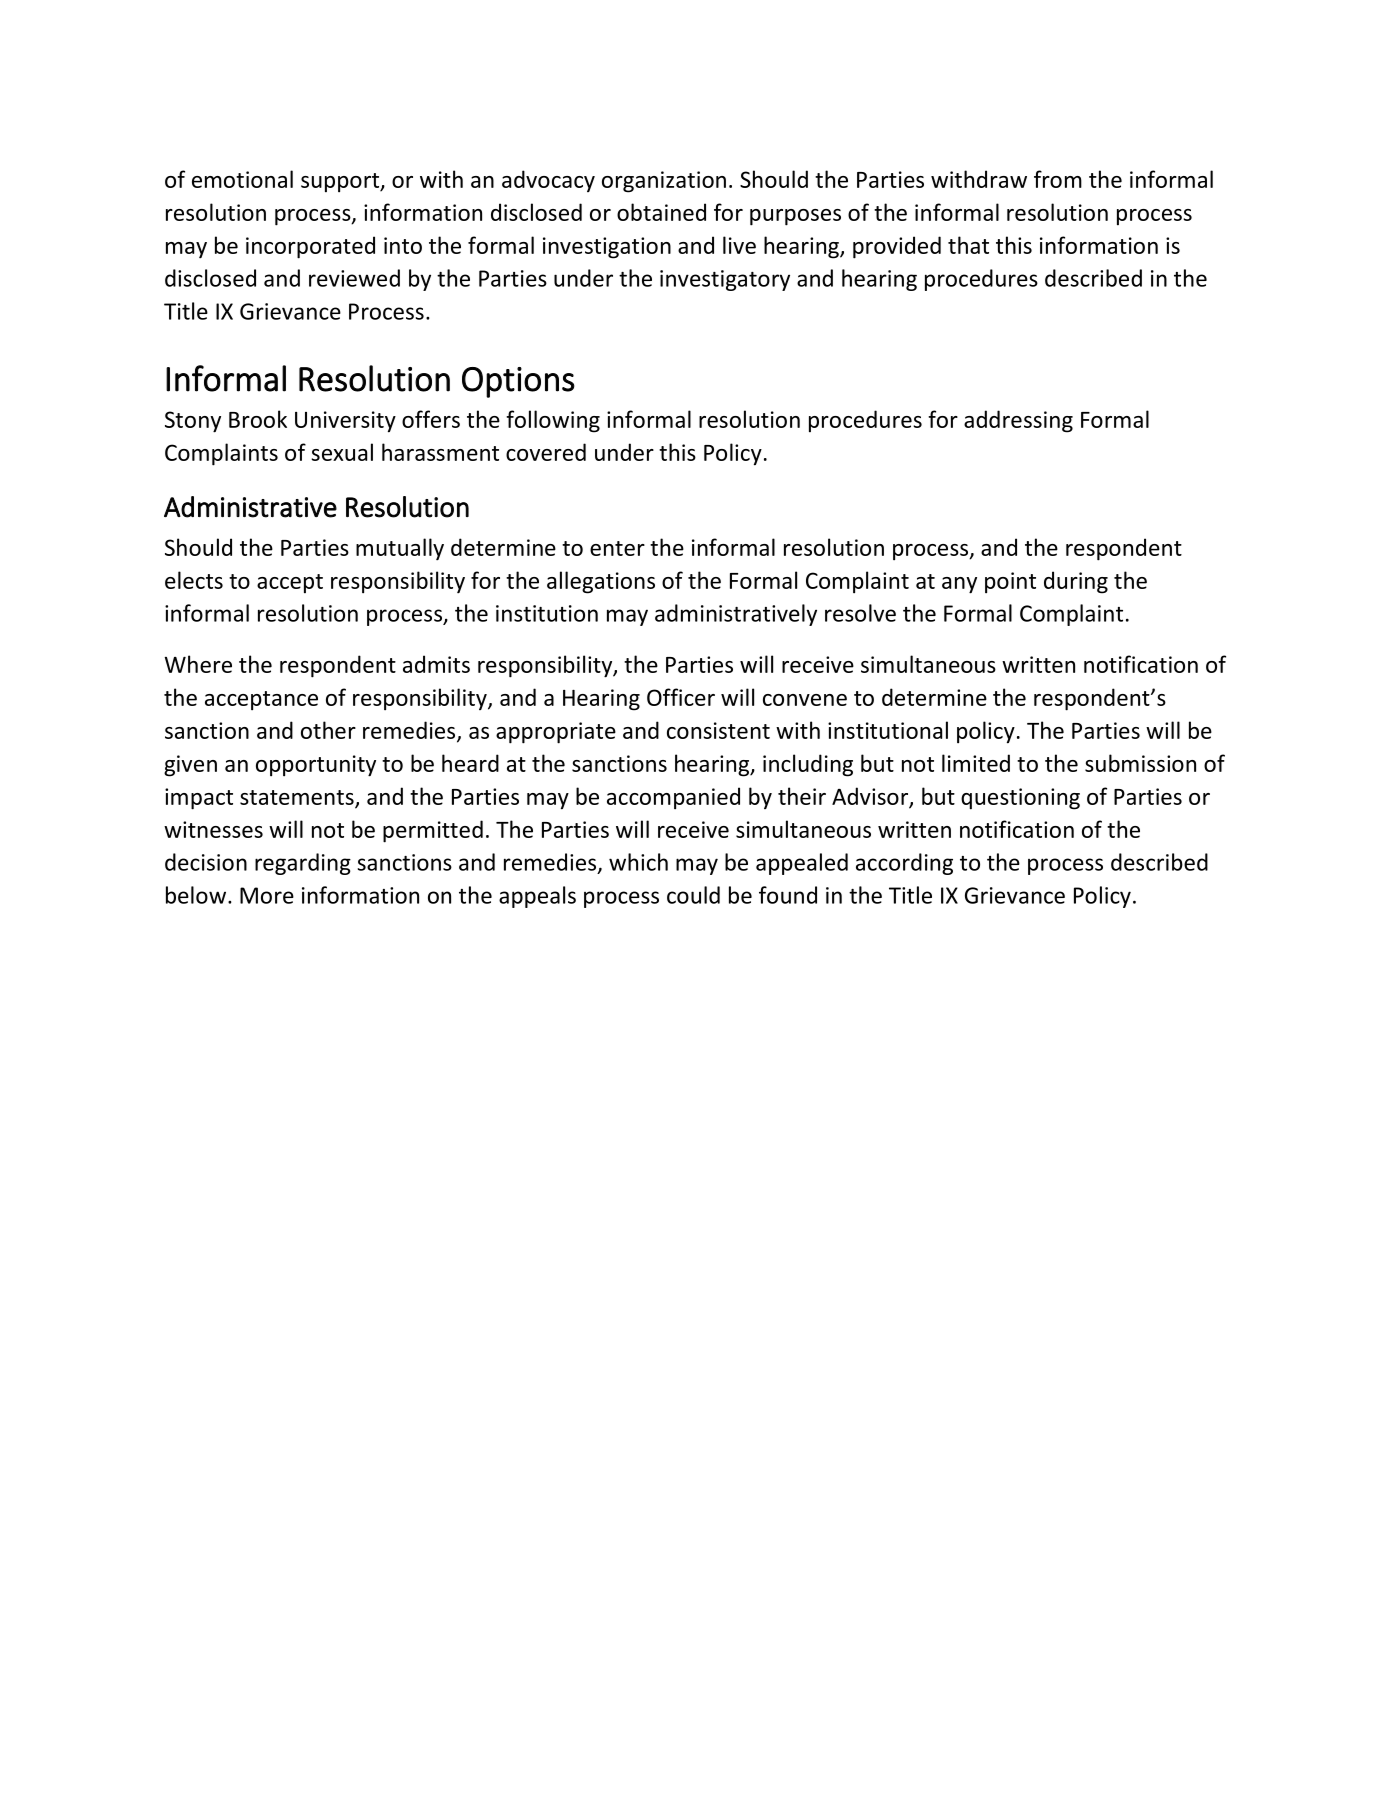 The image size is (1393, 1803). What do you see at coordinates (976, 763) in the screenshot?
I see `limited` at bounding box center [976, 763].
